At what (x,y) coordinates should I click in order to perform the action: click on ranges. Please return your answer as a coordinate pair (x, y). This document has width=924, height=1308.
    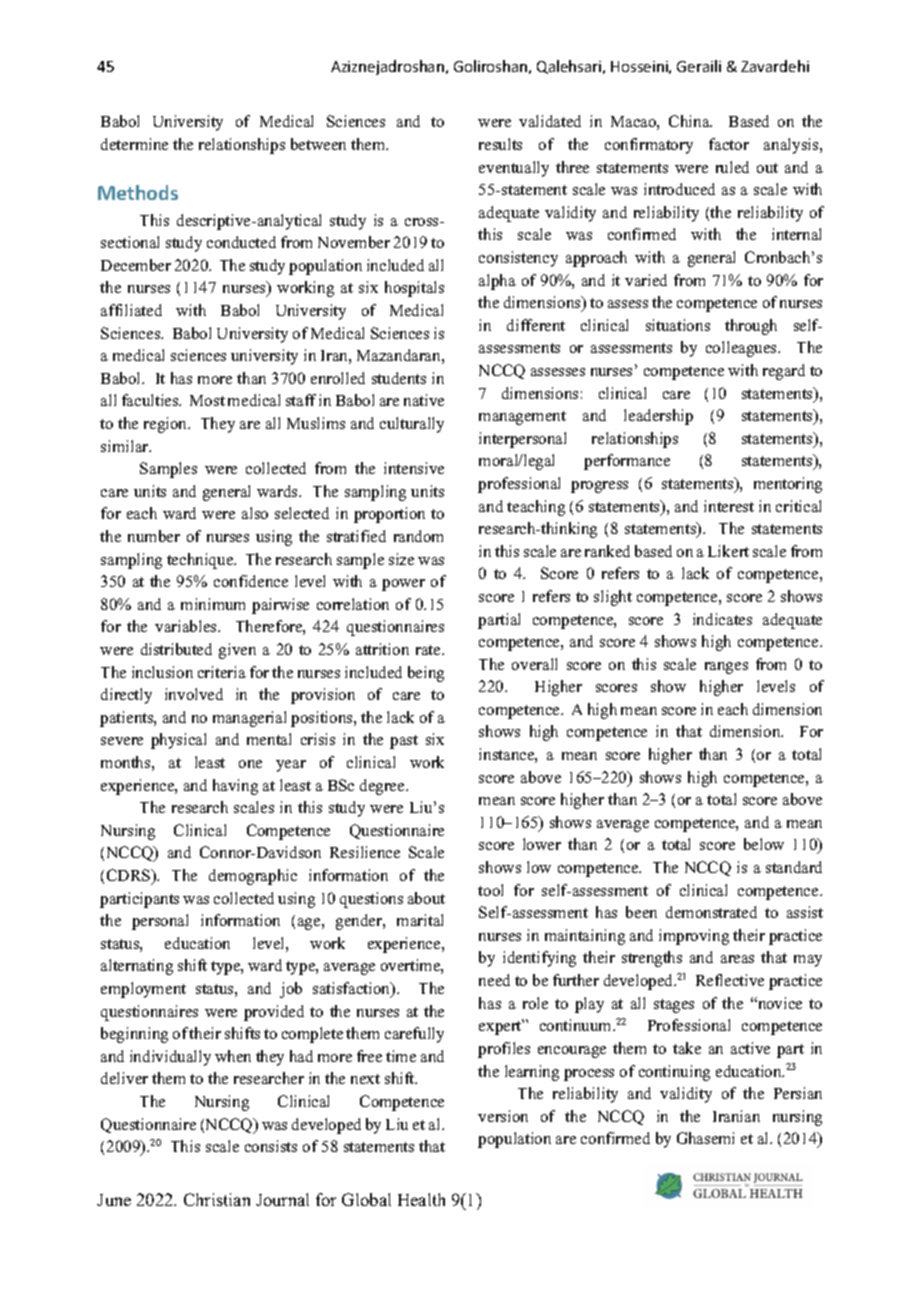
    Looking at the image, I should click on (726, 668).
